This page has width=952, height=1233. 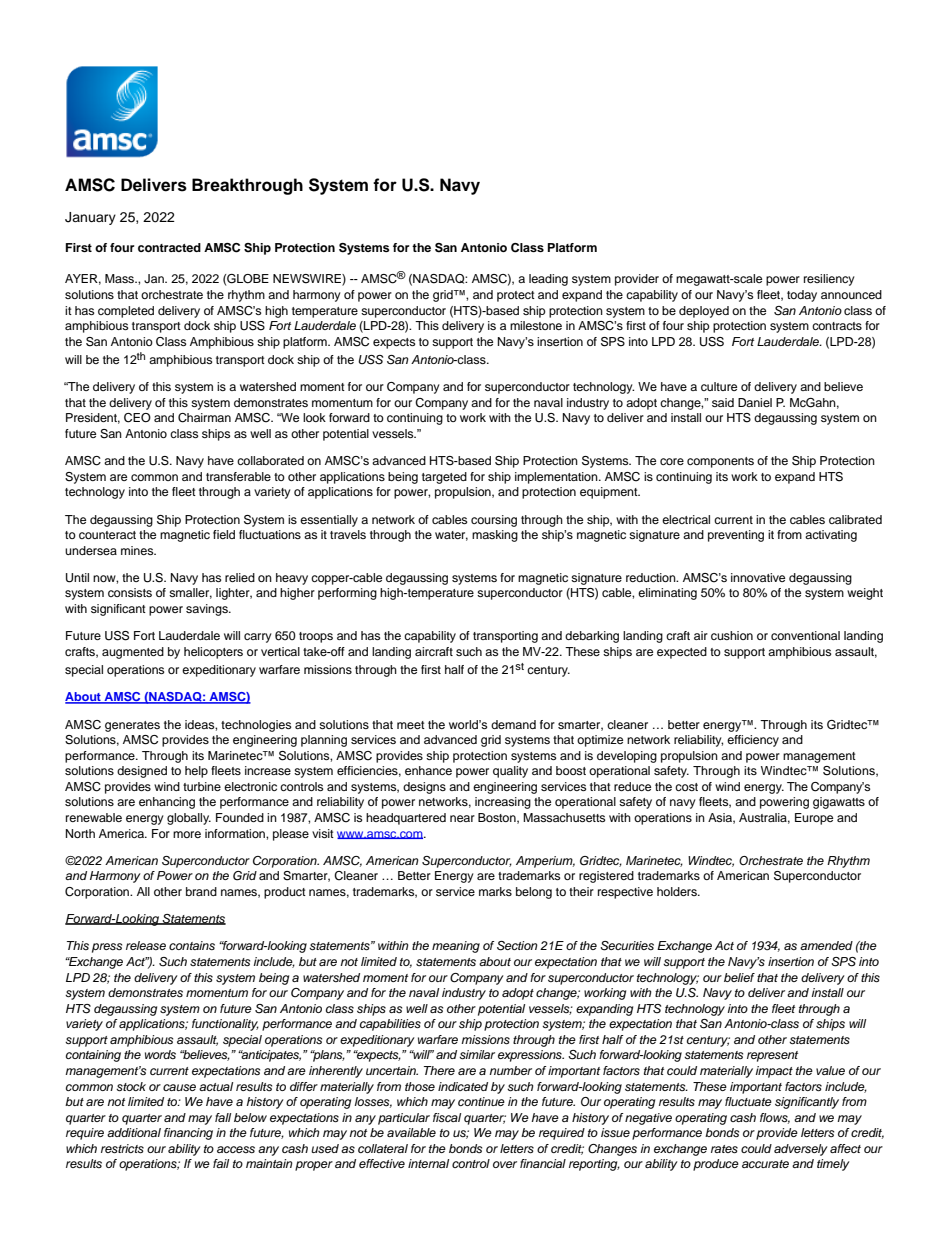 I want to click on preventing, so click(x=736, y=536).
